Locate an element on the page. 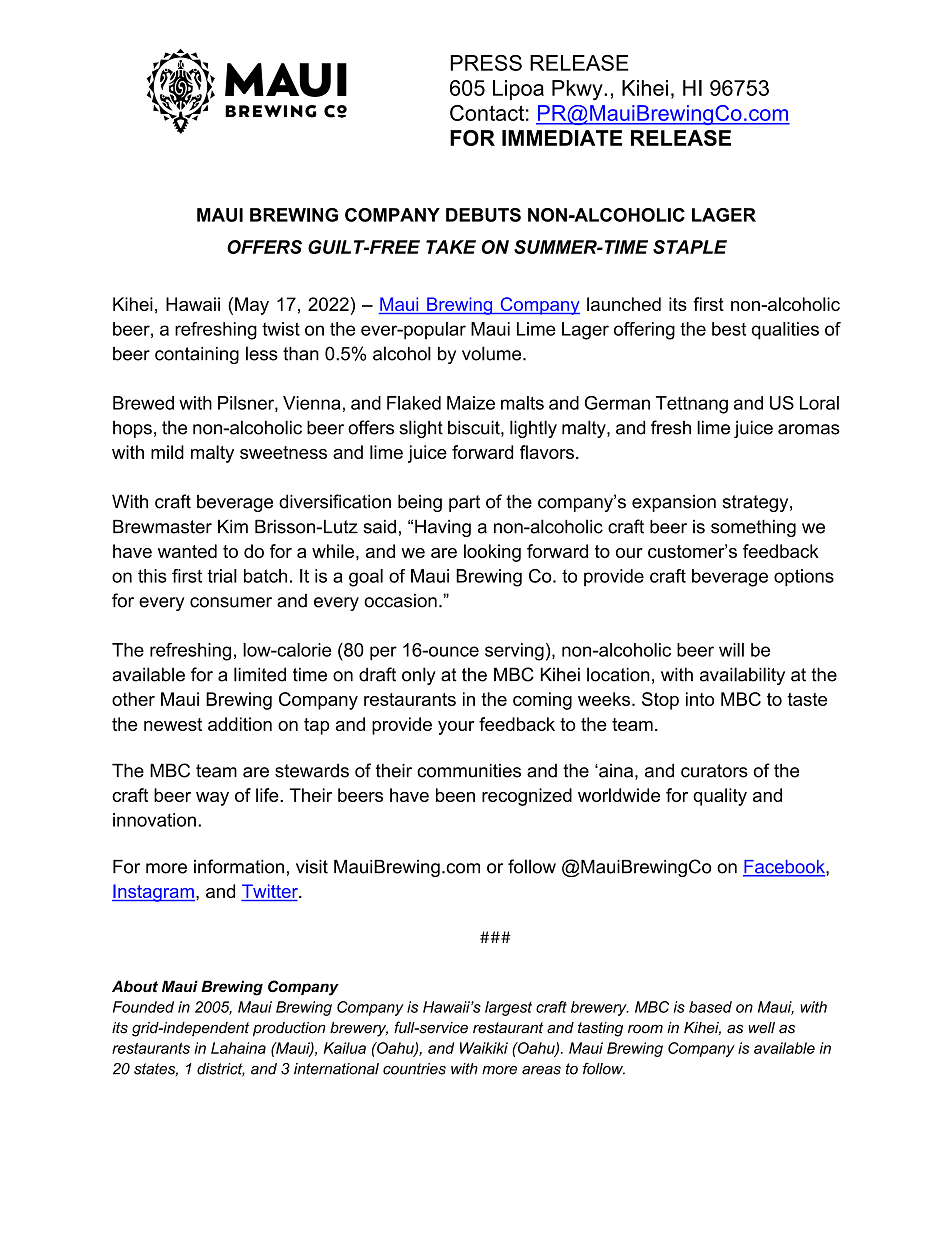 This page has height=1233, width=952. PRESS is located at coordinates (486, 63).
